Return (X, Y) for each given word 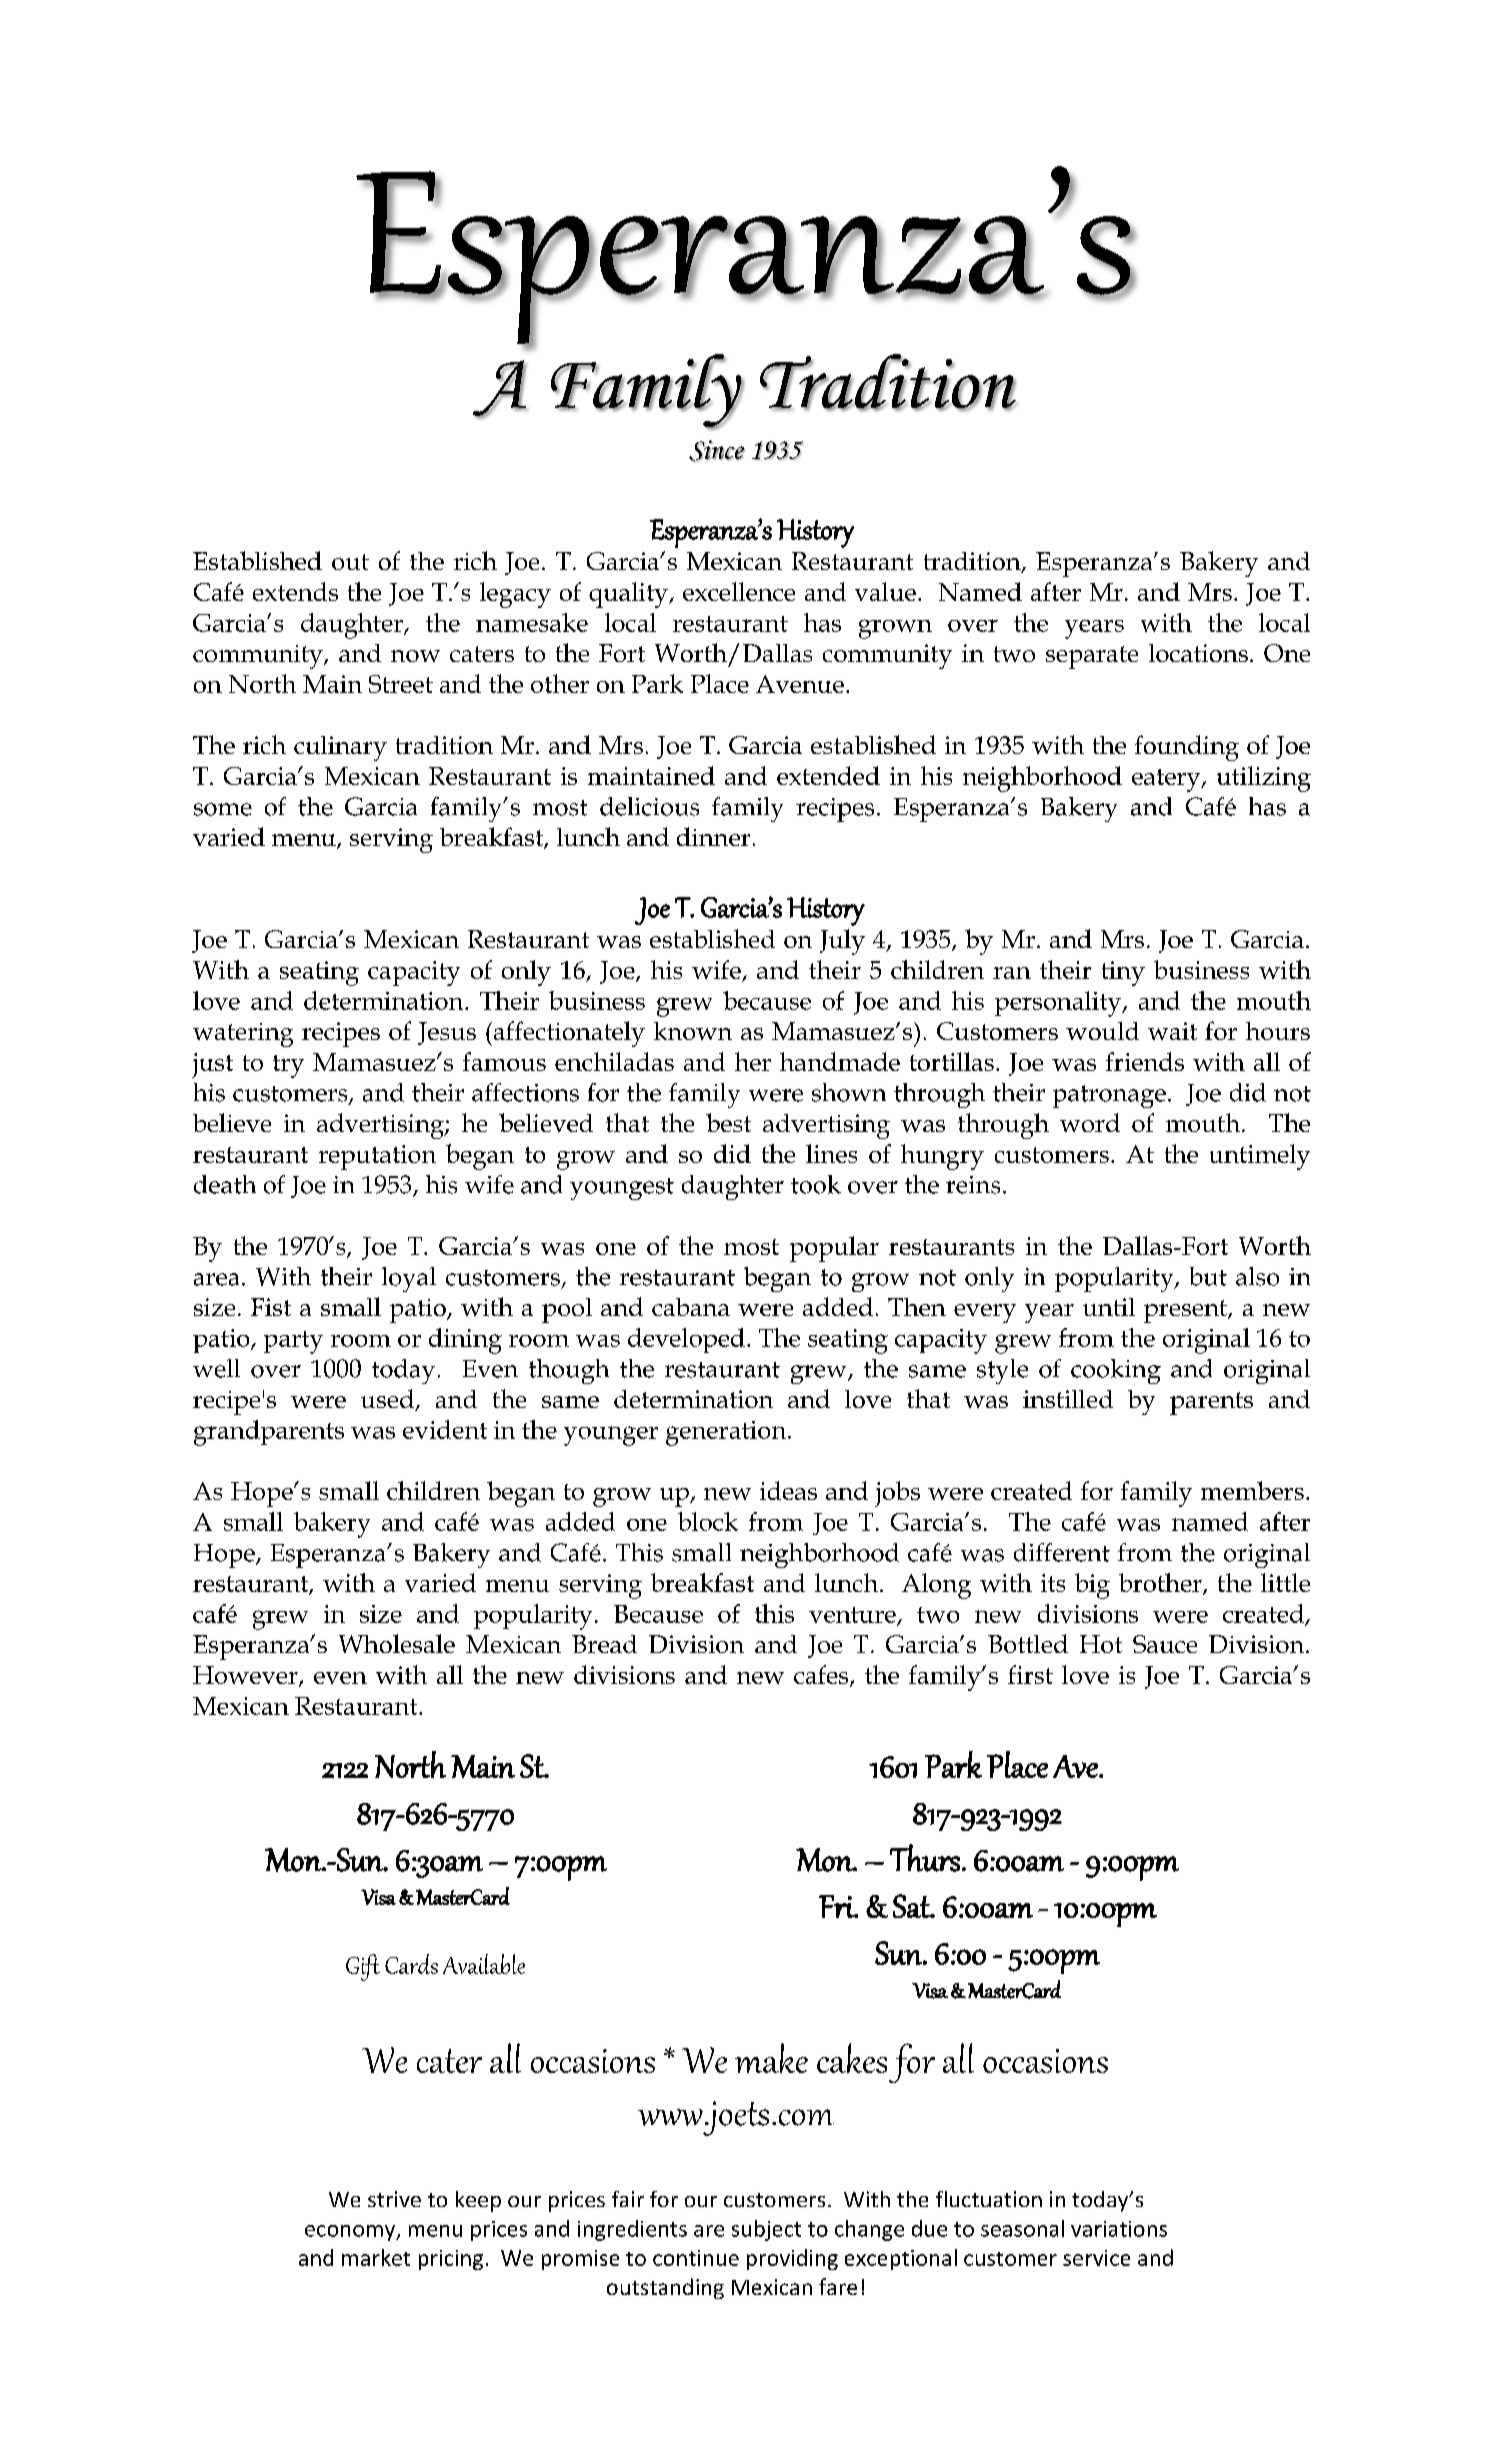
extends (295, 591)
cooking (1116, 1371)
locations (1198, 653)
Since (717, 451)
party (293, 1342)
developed (686, 1340)
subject (766, 2230)
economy (351, 2233)
